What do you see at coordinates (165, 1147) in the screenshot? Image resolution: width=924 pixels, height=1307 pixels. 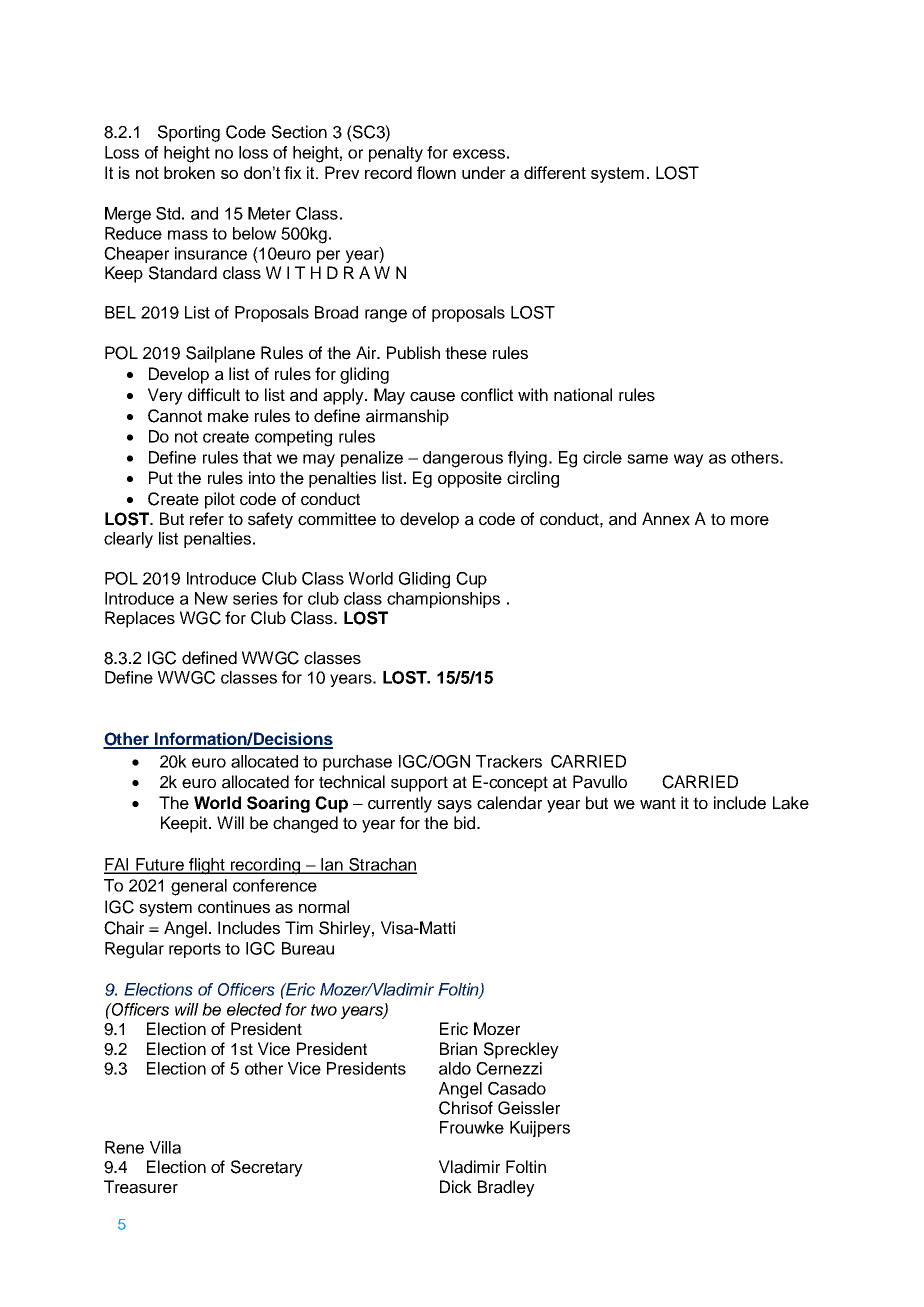 I see `Villa` at bounding box center [165, 1147].
